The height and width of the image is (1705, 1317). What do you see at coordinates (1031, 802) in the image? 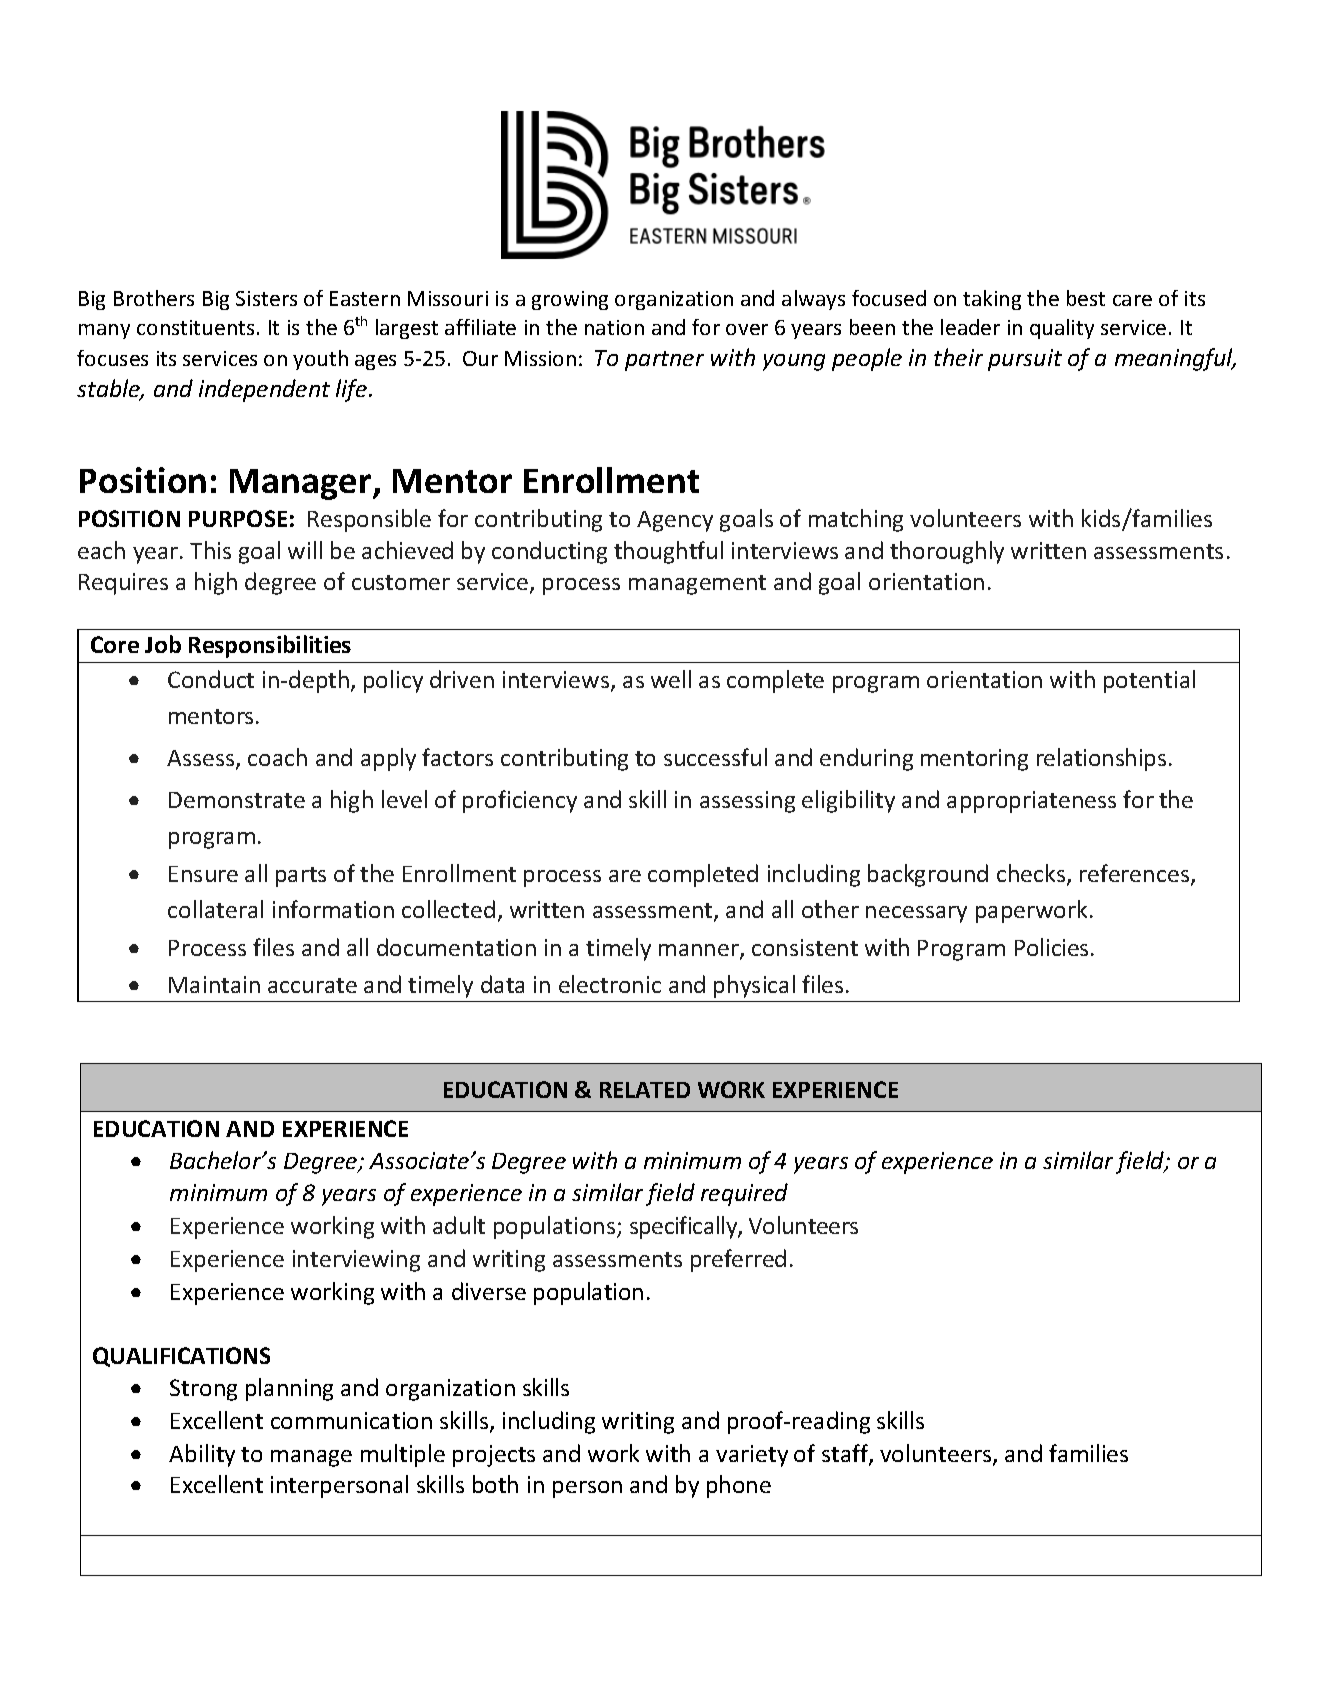
I see `appropriateness` at bounding box center [1031, 802].
